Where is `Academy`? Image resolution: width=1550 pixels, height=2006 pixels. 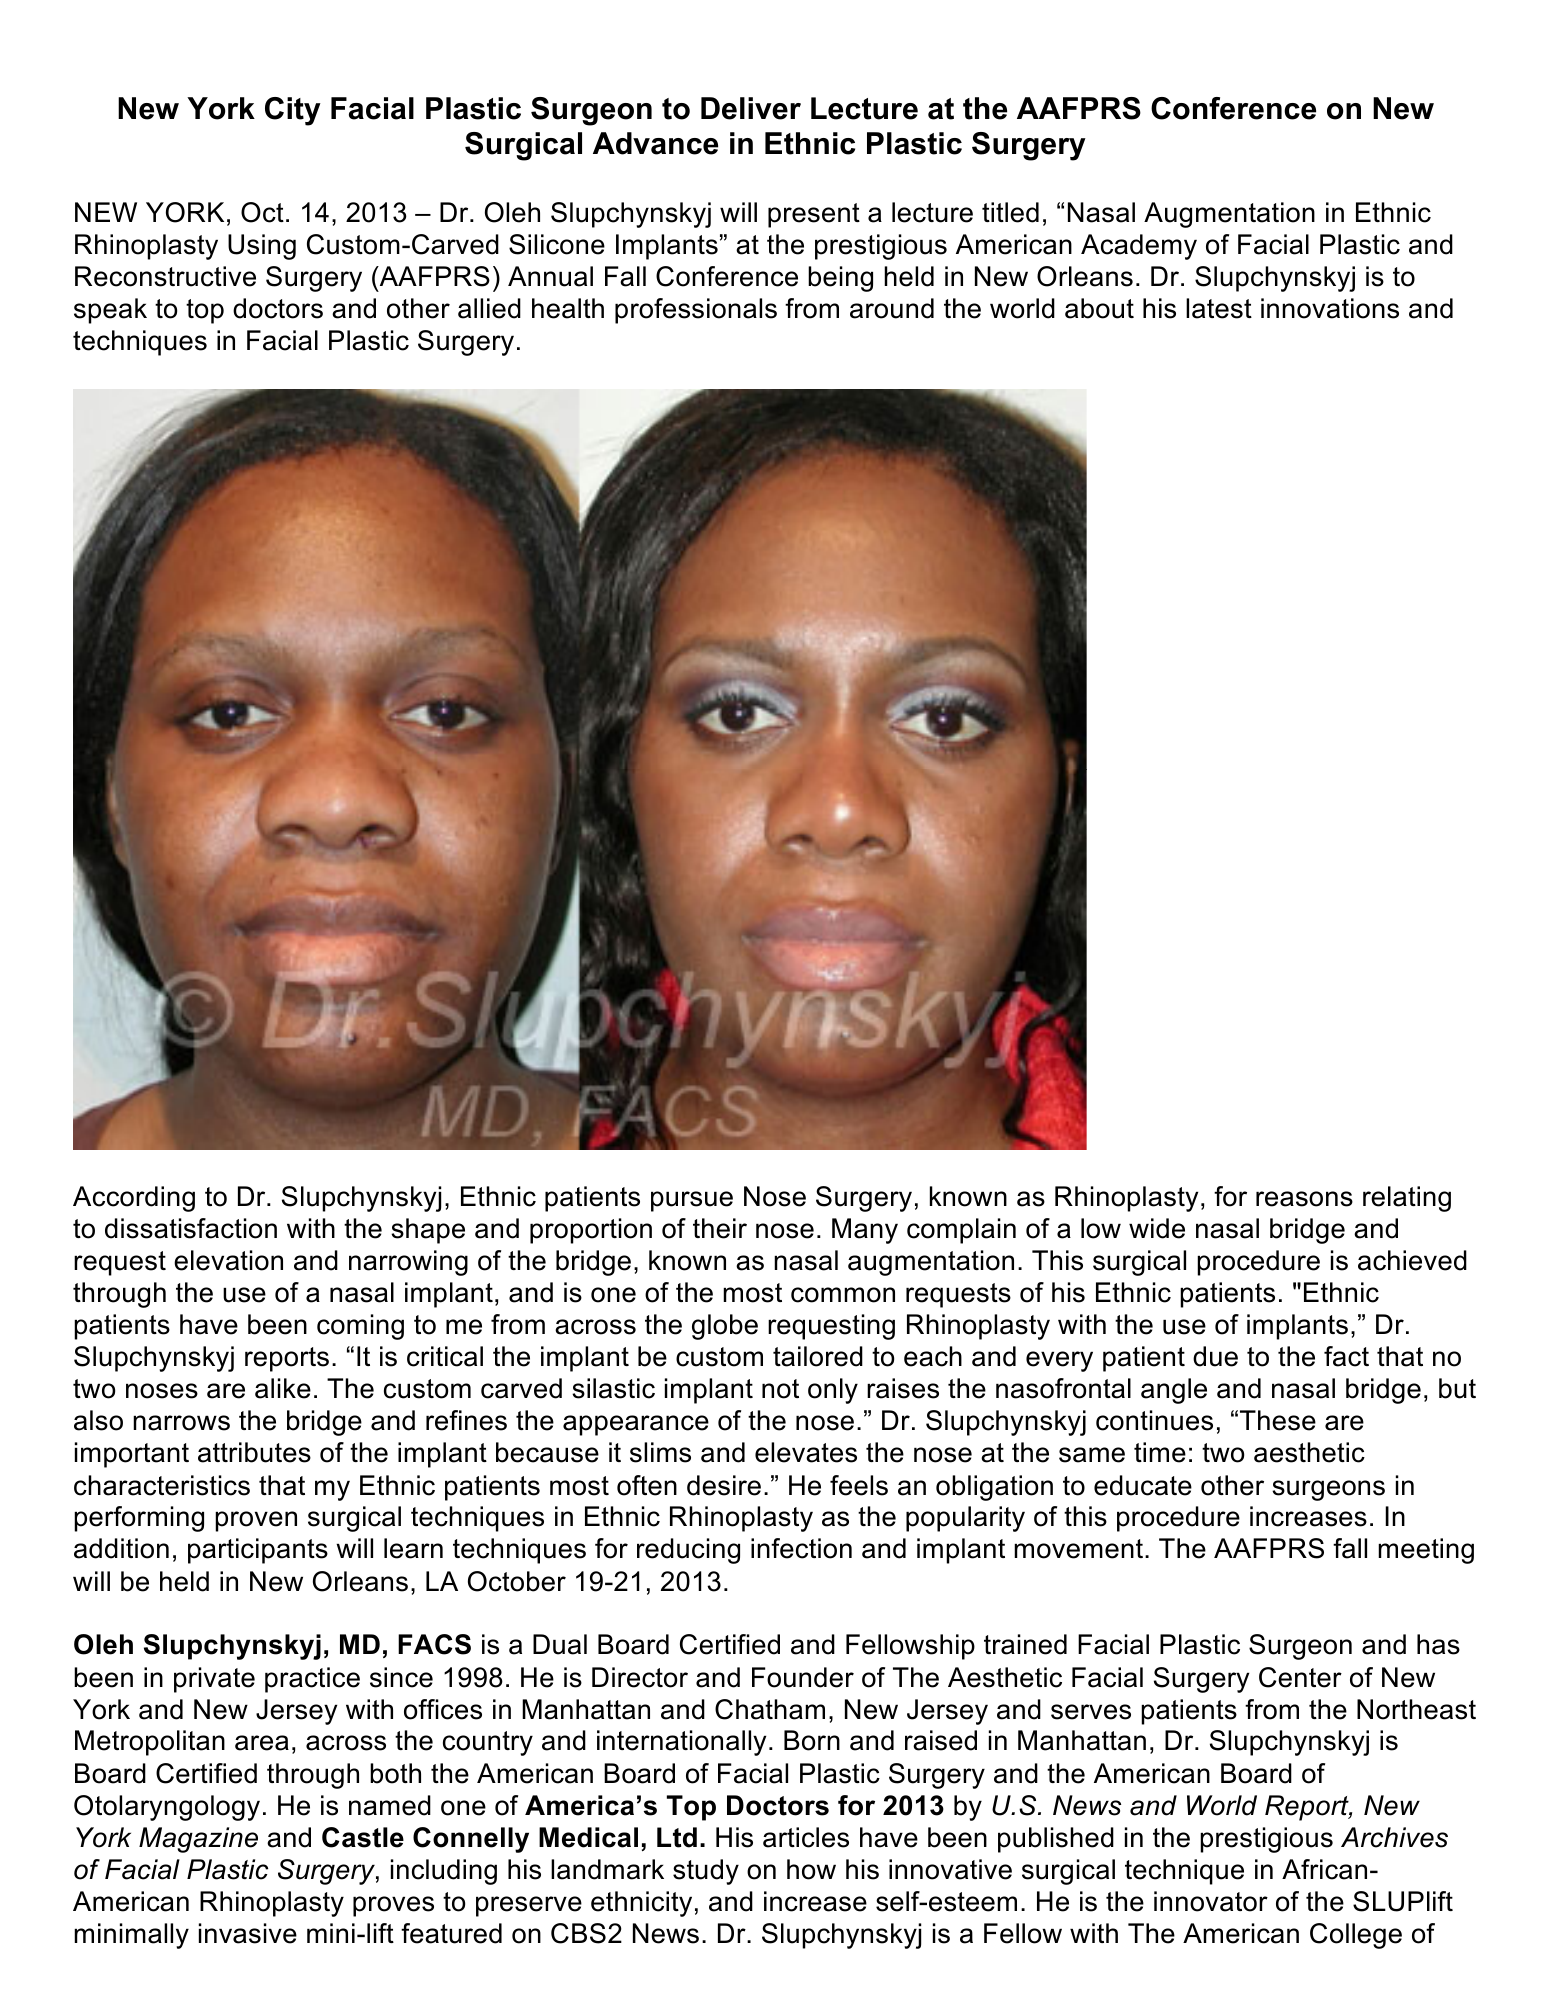
Academy is located at coordinates (1139, 247).
